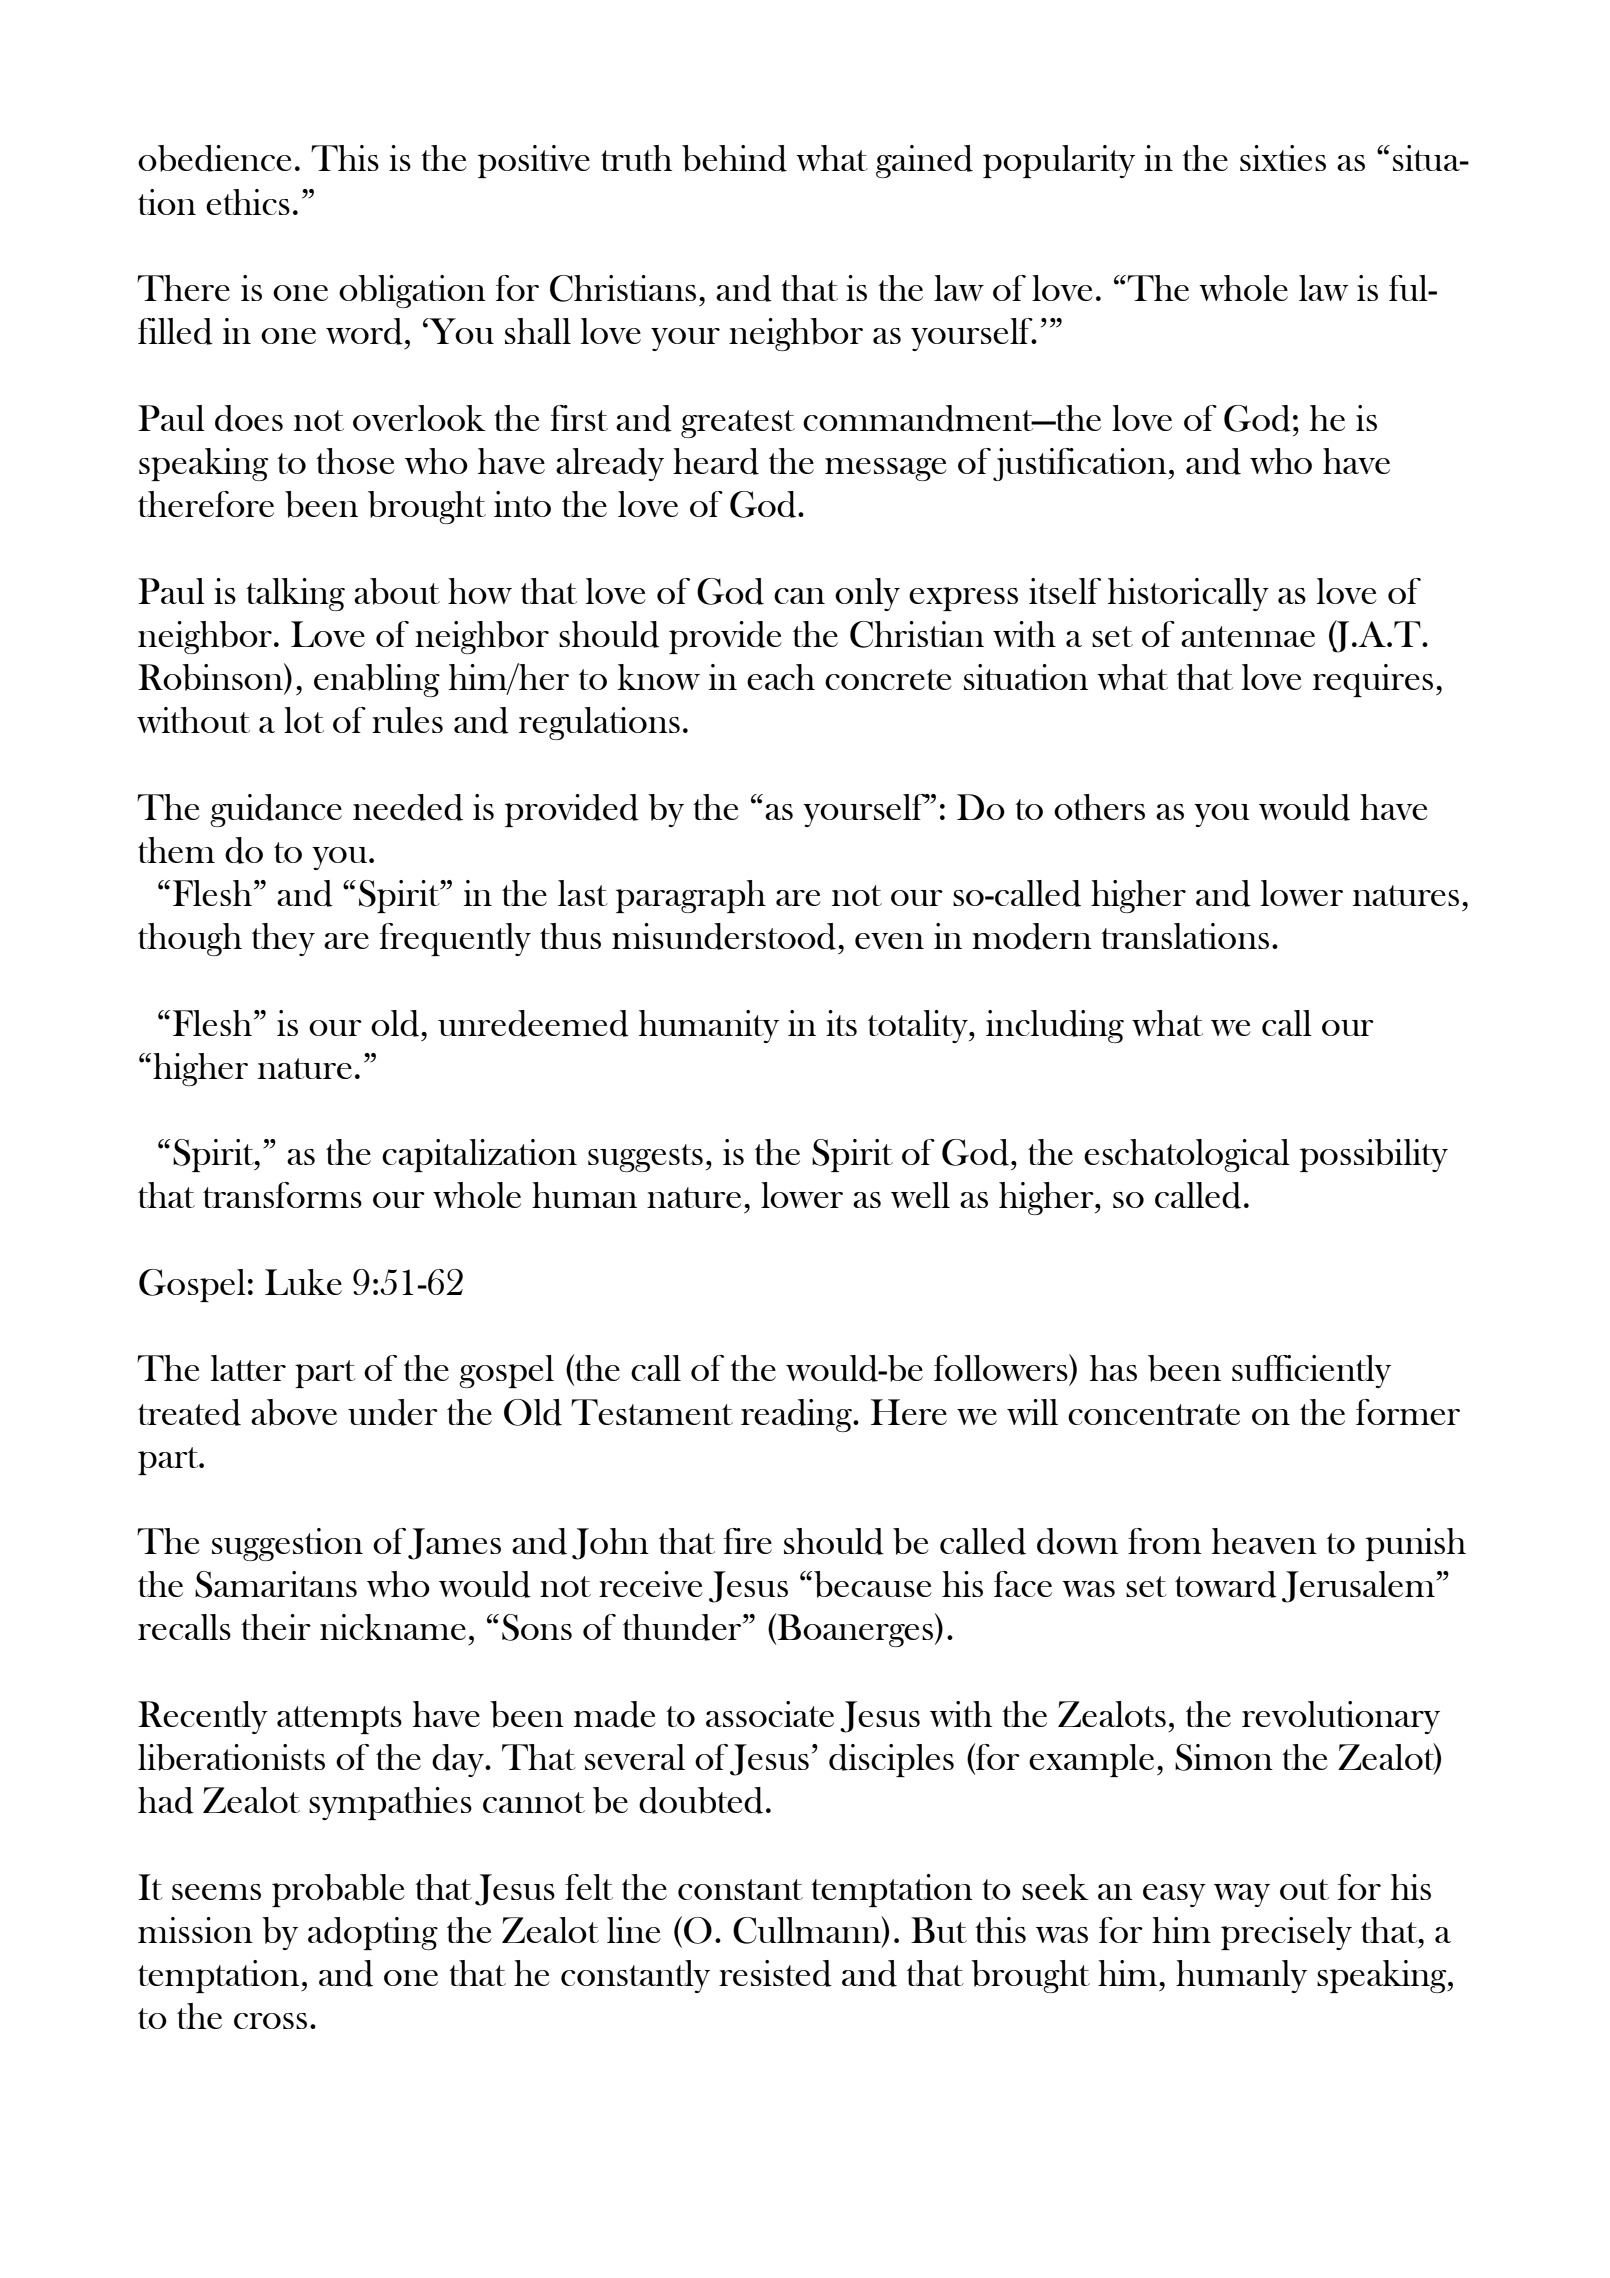 This document has height=2278, width=1610. I want to click on others, so click(1099, 807).
